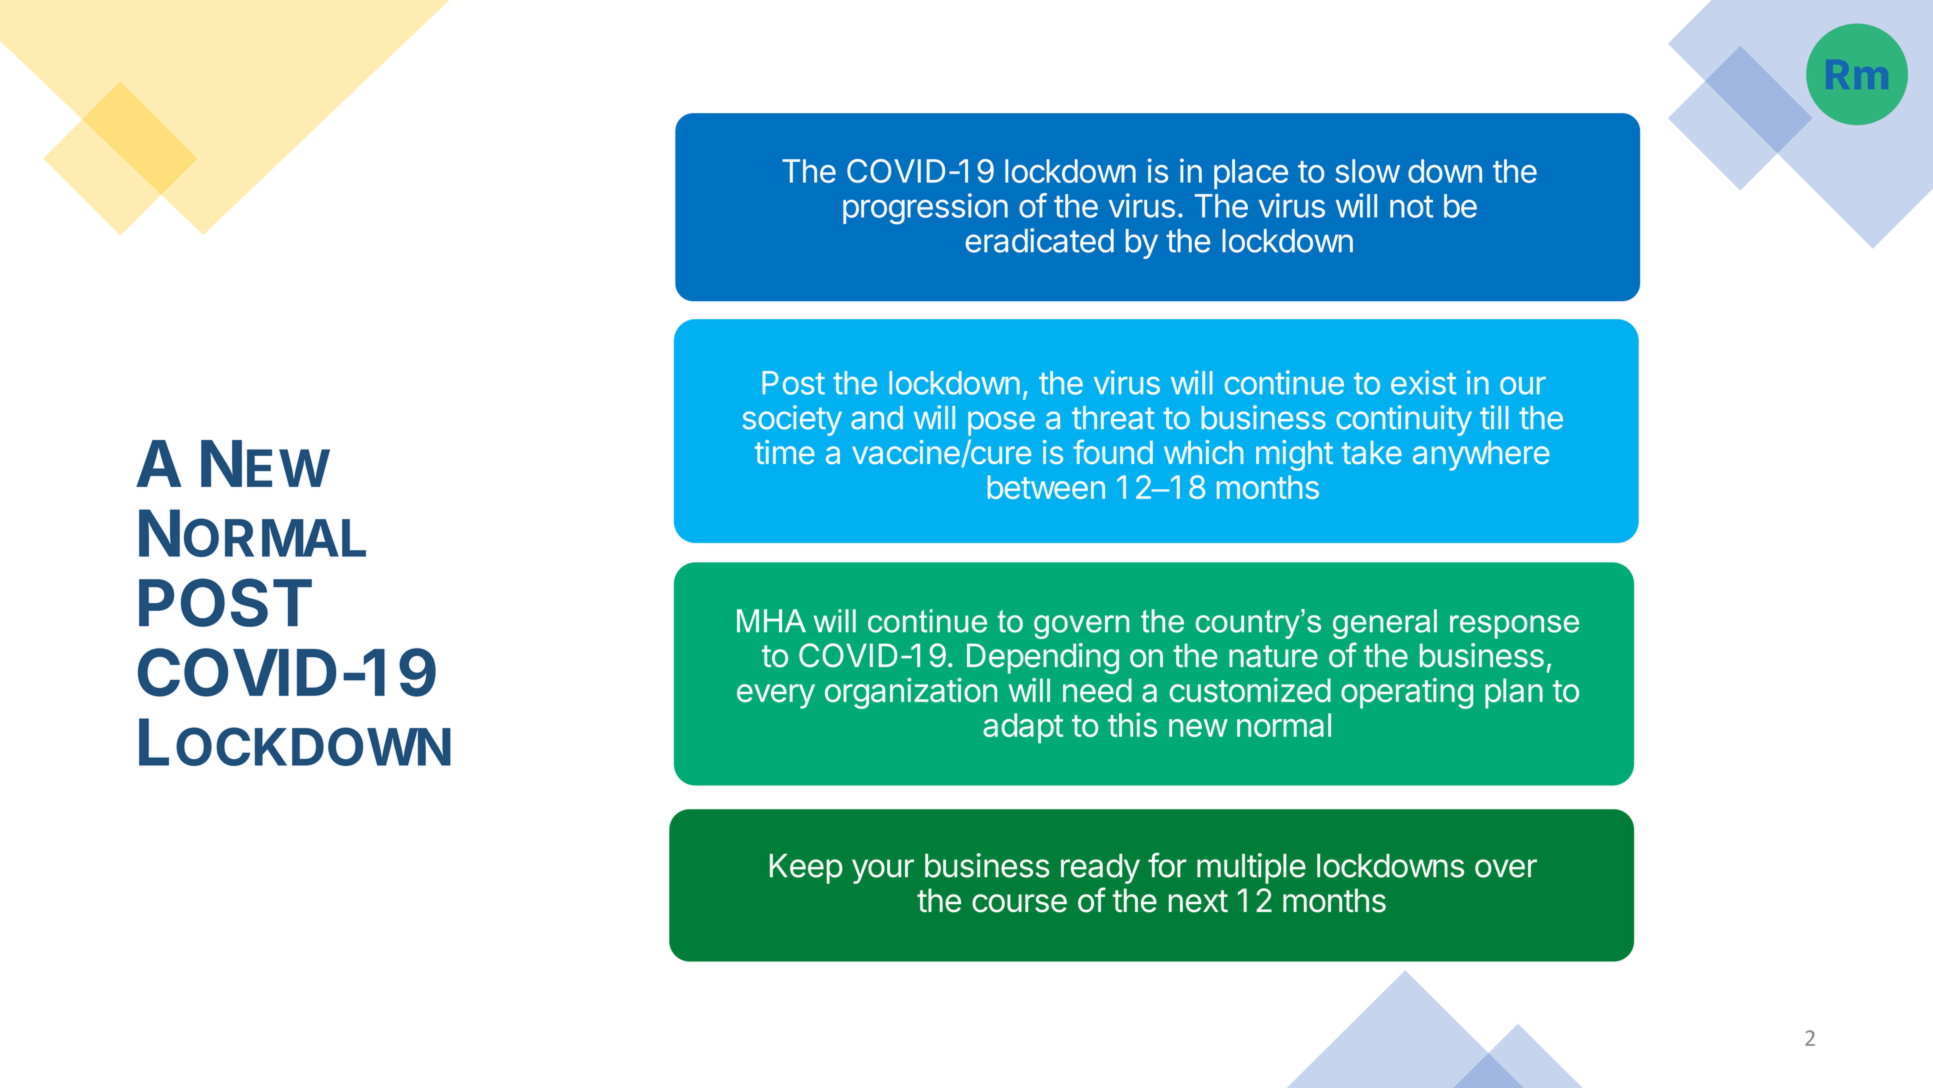 The width and height of the image is (1933, 1088). I want to click on found, so click(1113, 451).
